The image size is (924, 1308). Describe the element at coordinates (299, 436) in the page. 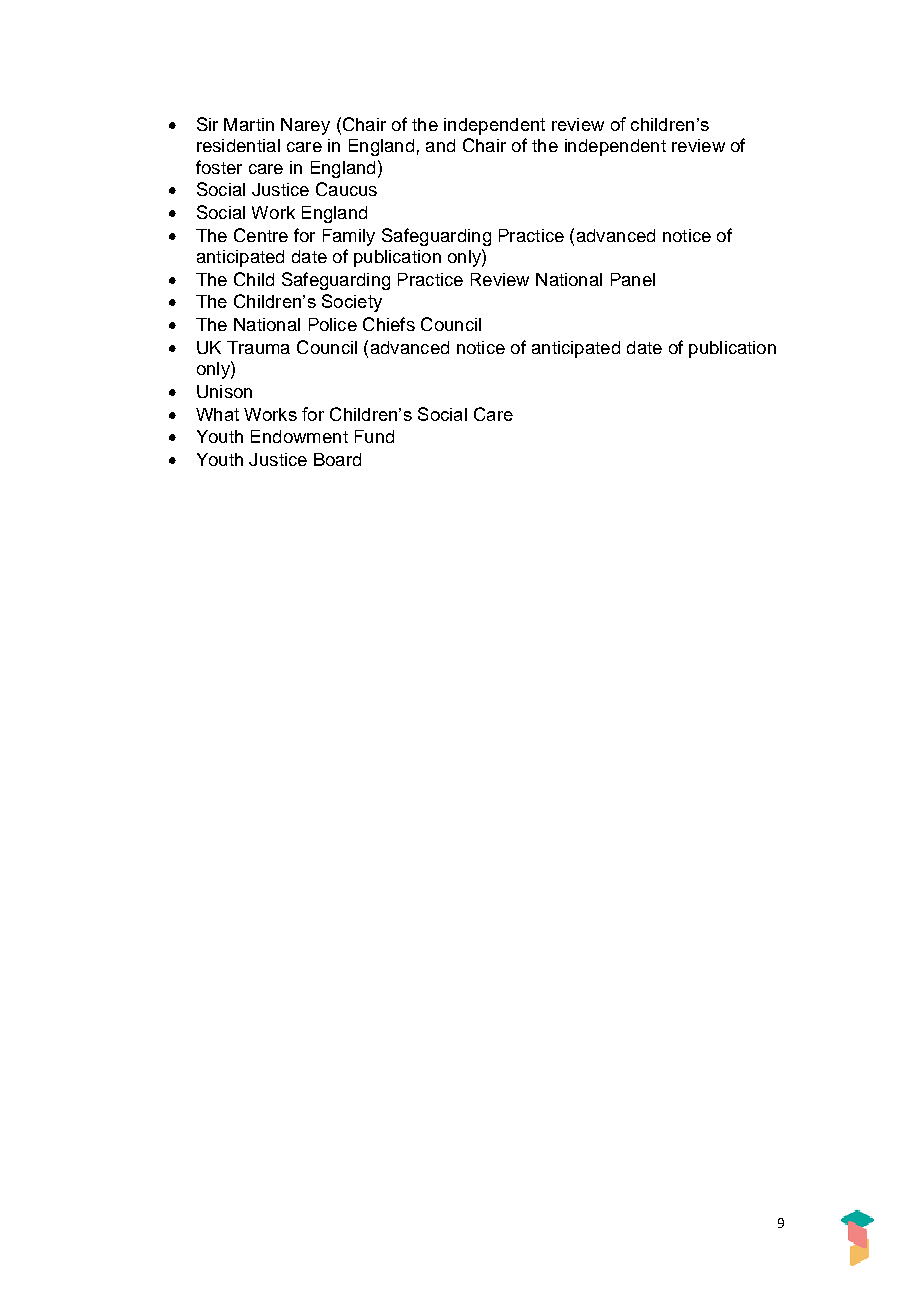

I see `Endowment` at that location.
